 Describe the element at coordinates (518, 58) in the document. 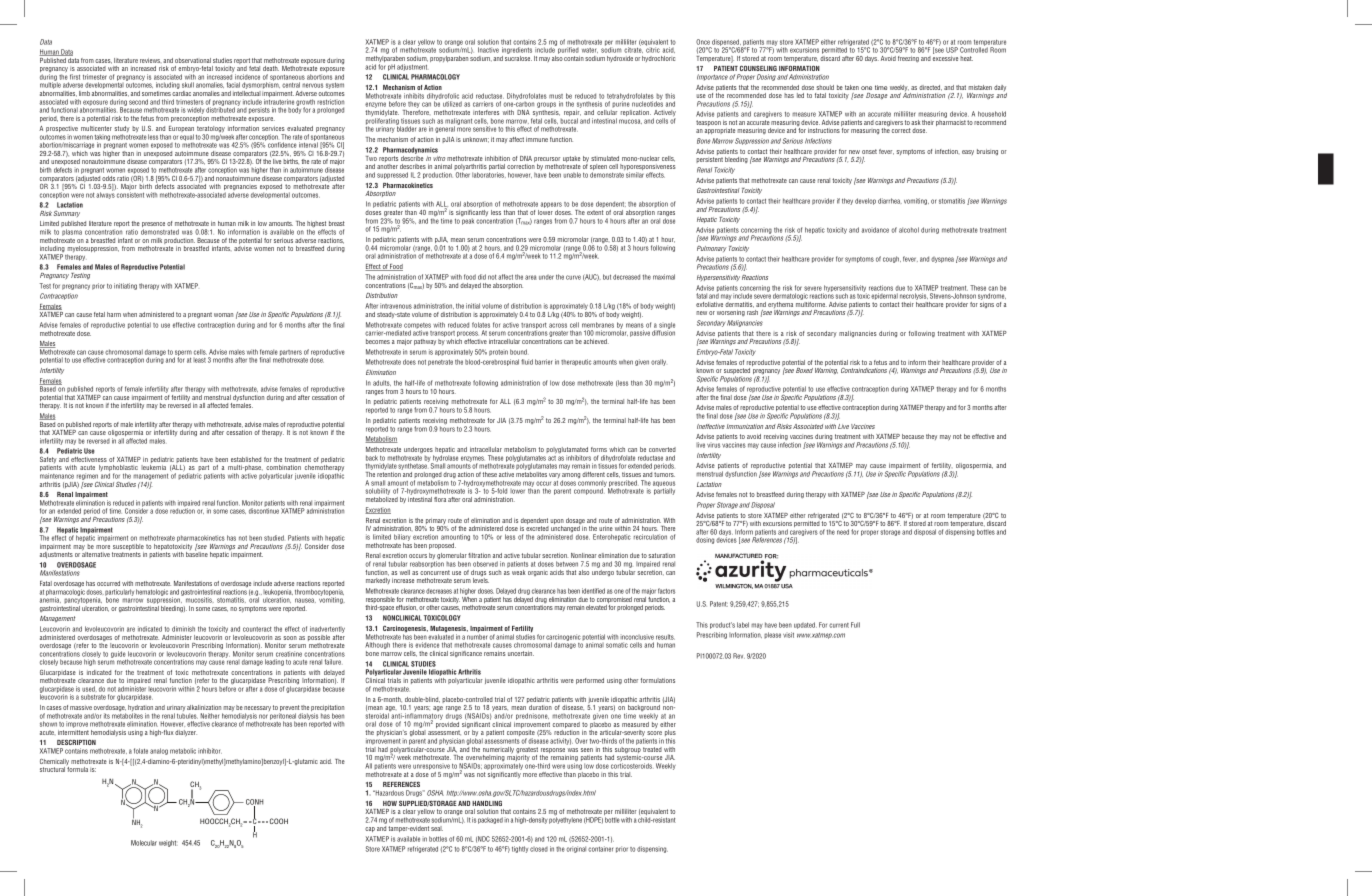

I see `sucralose` at that location.
